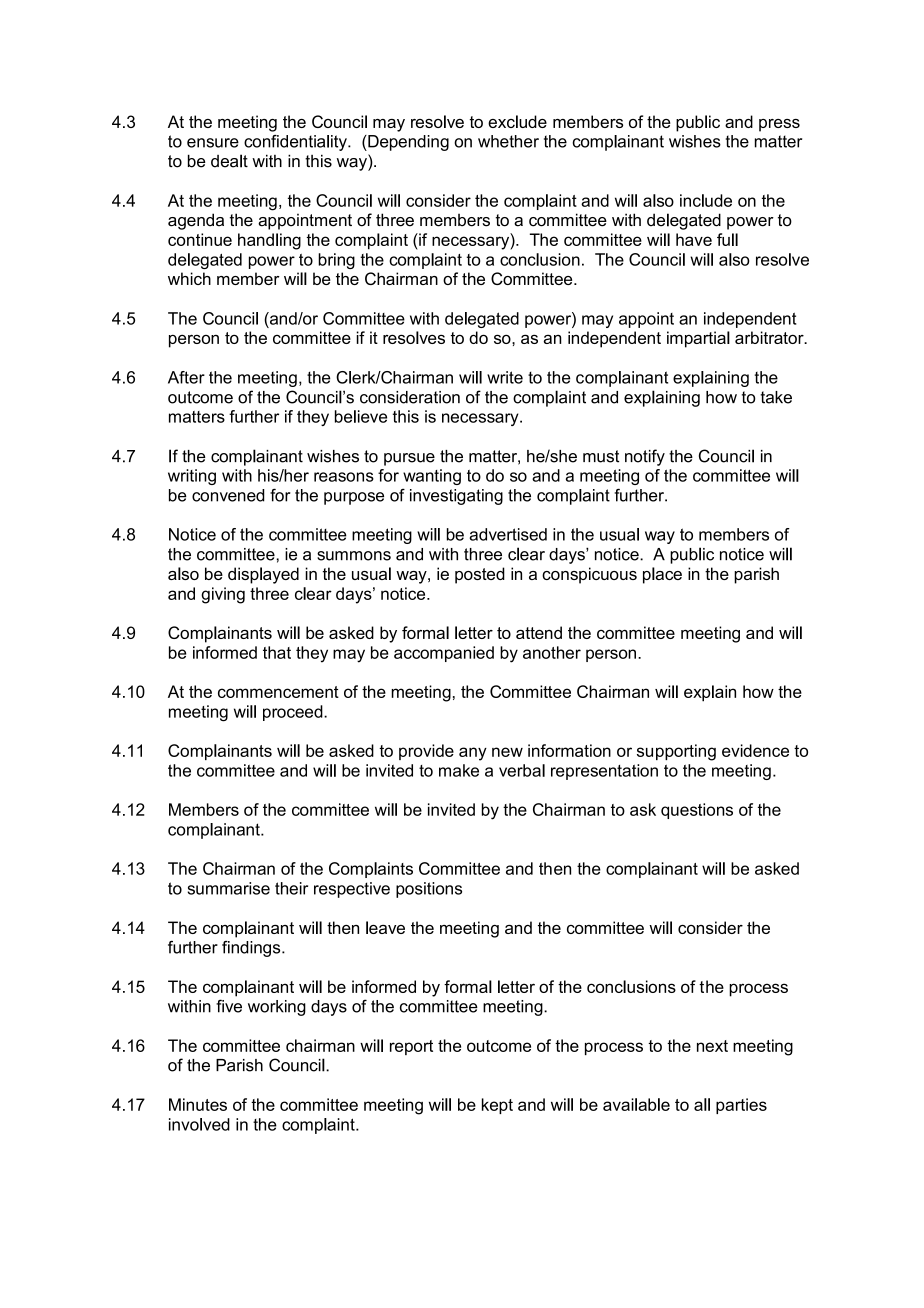  I want to click on notify, so click(645, 457).
